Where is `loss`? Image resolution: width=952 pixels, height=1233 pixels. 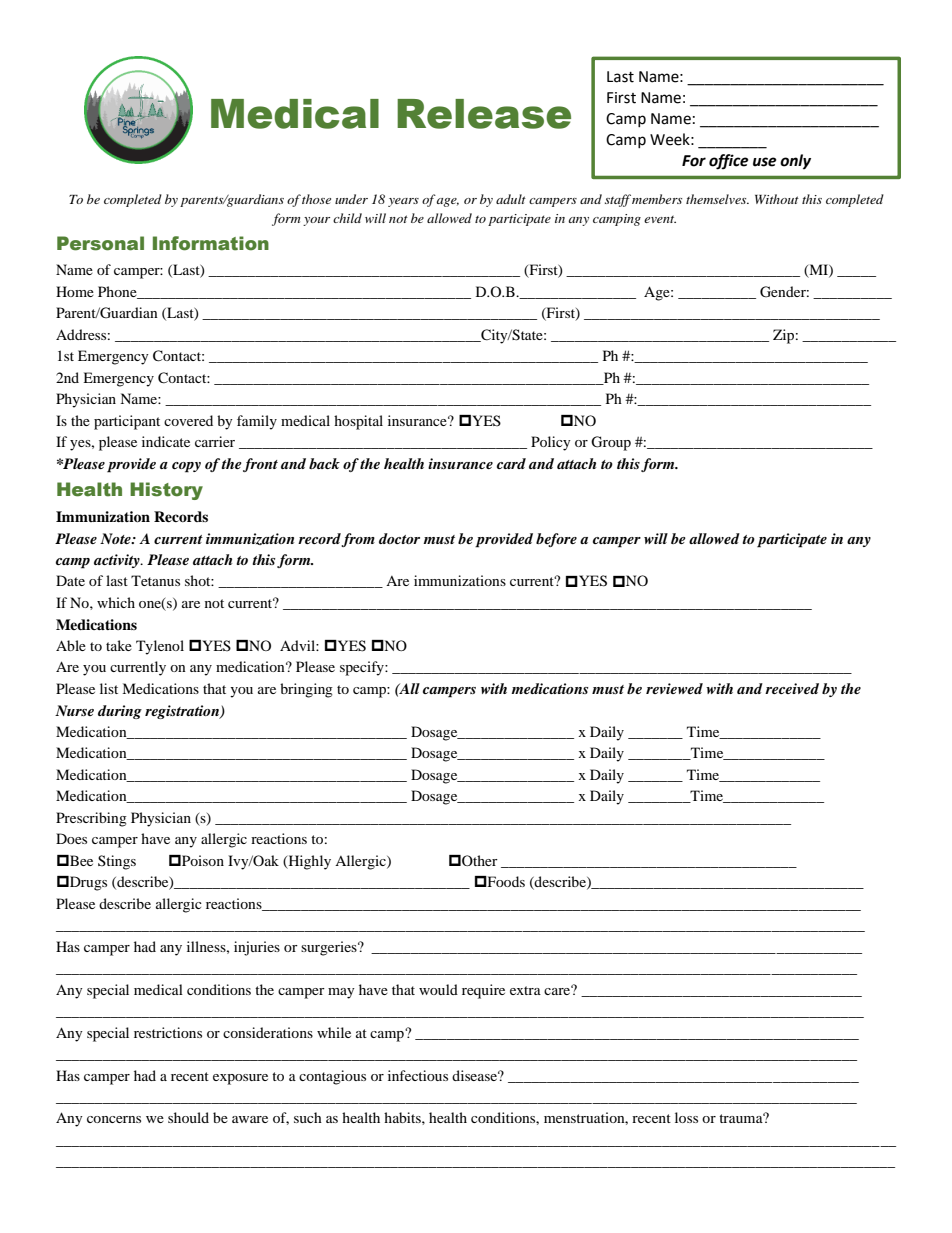
loss is located at coordinates (686, 1117).
